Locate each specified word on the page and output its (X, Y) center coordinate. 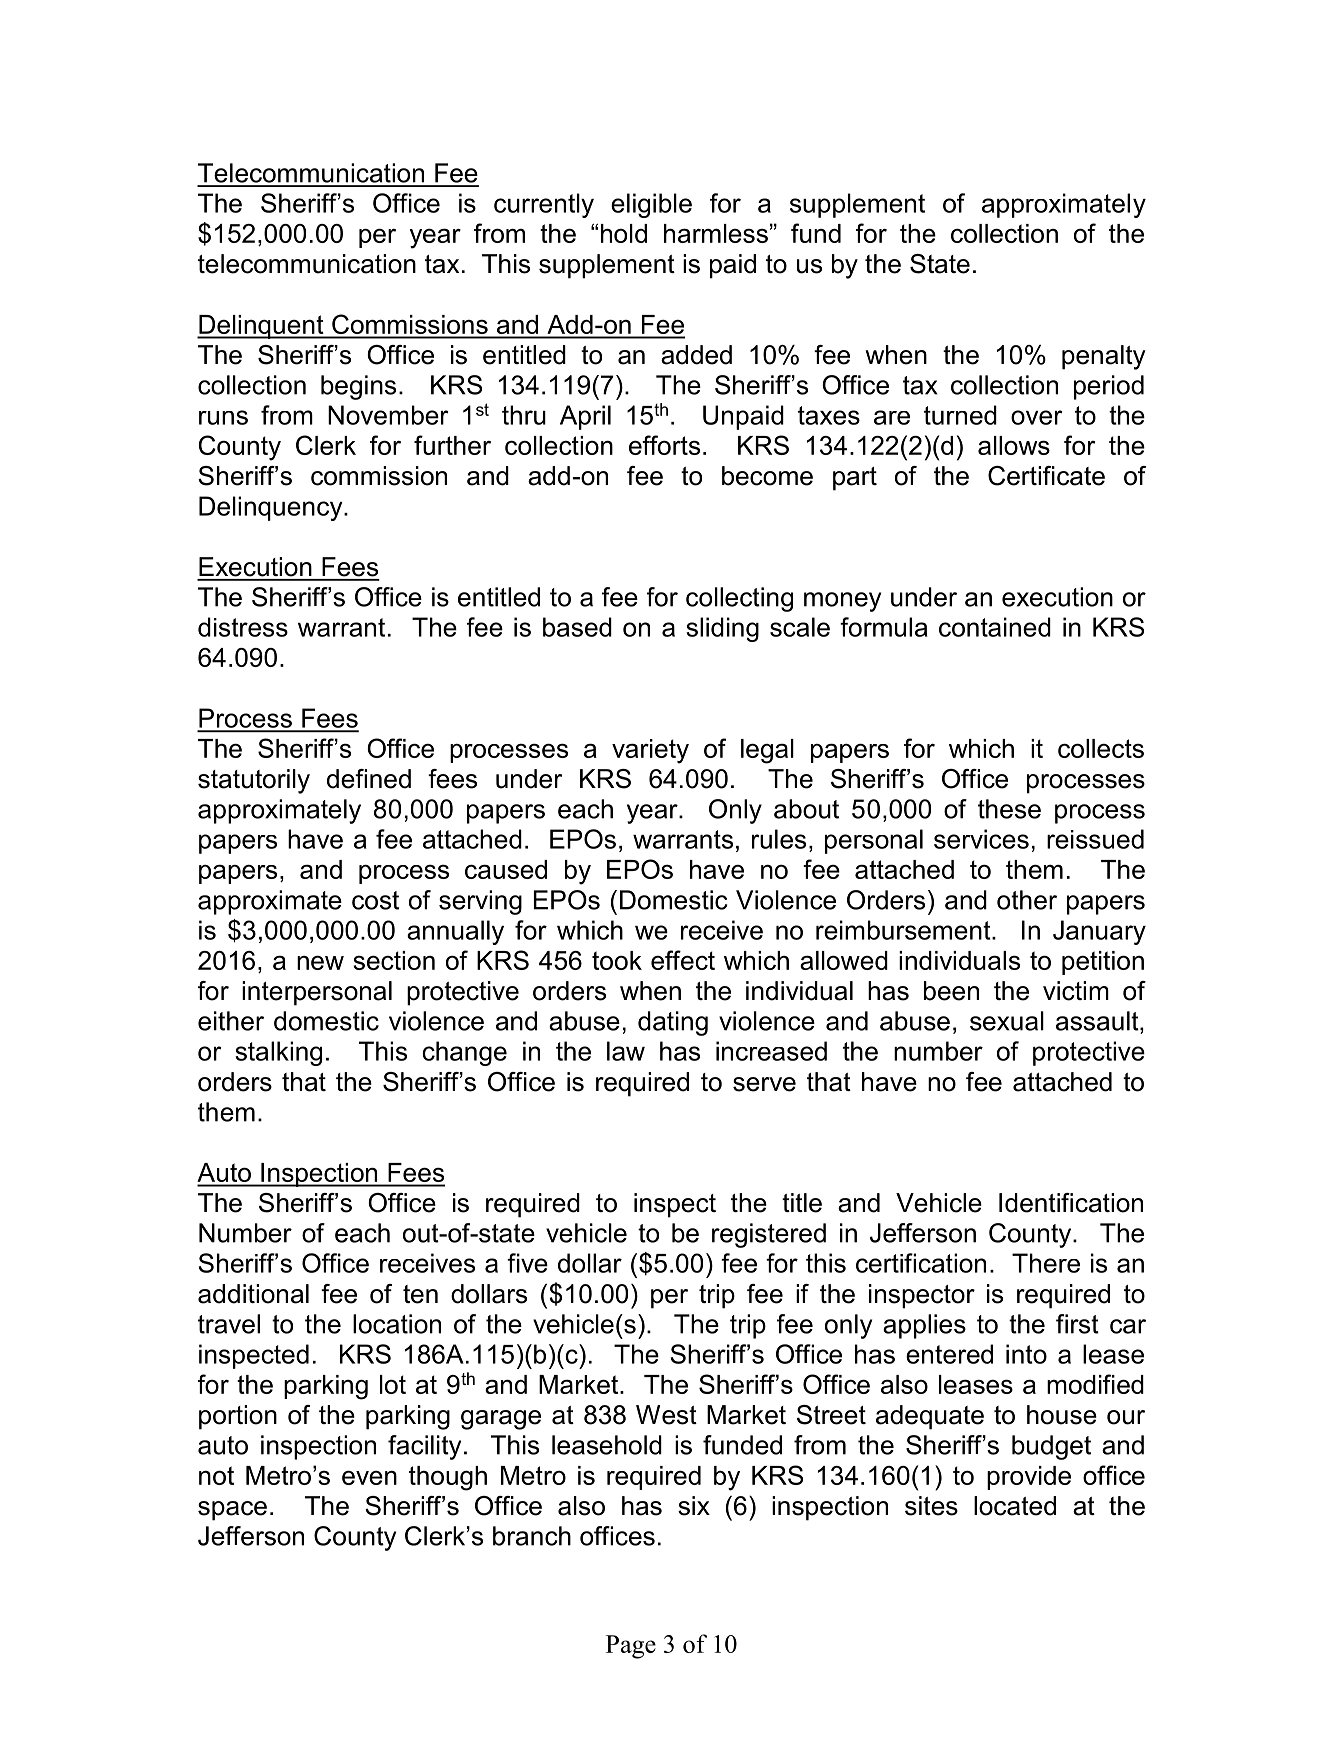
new (320, 962)
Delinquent (261, 327)
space (232, 1511)
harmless (716, 233)
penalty (1104, 357)
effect (683, 960)
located (1015, 1506)
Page (631, 1647)
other (1027, 900)
